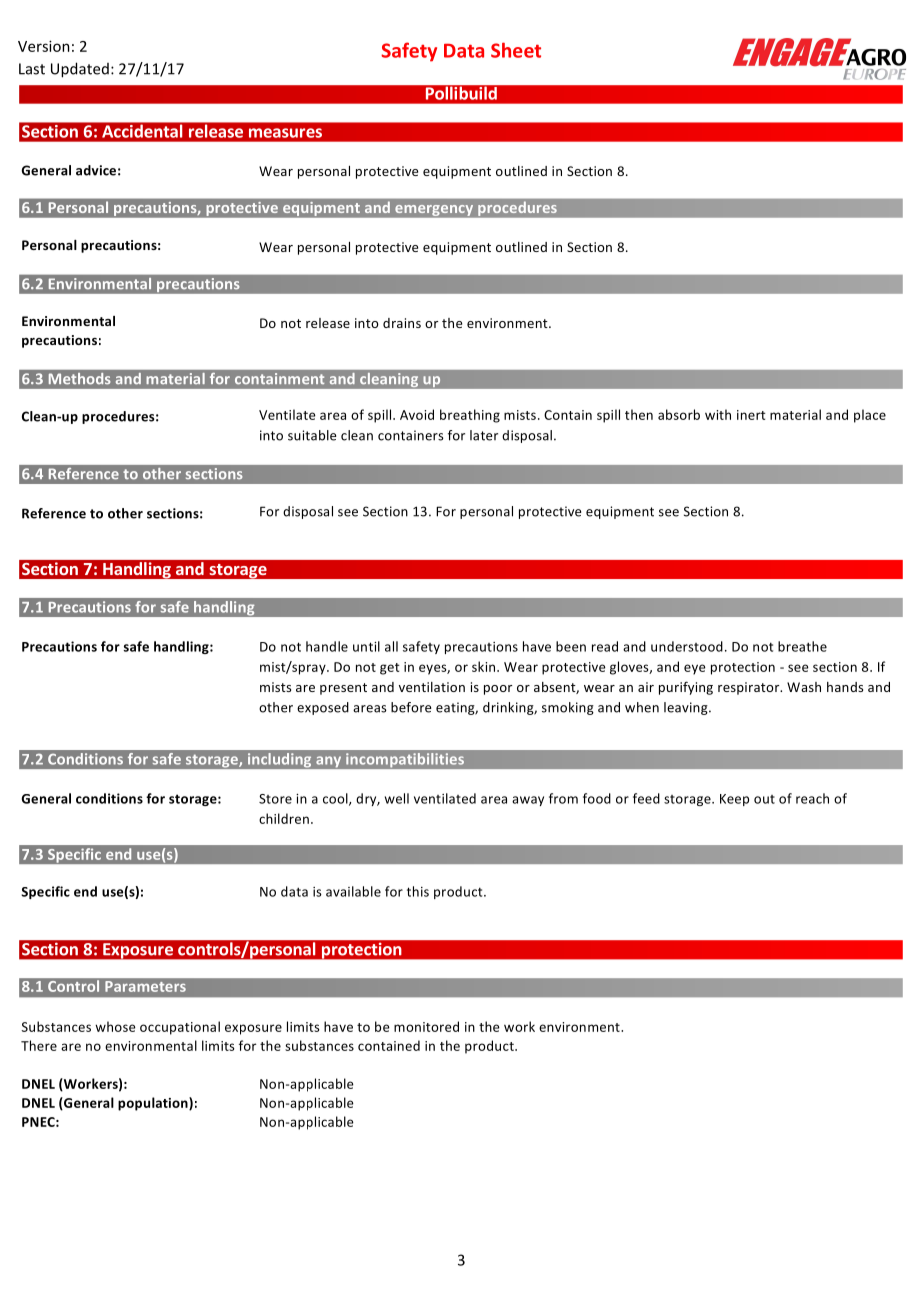  What do you see at coordinates (80, 70) in the page?
I see `Updated` at bounding box center [80, 70].
